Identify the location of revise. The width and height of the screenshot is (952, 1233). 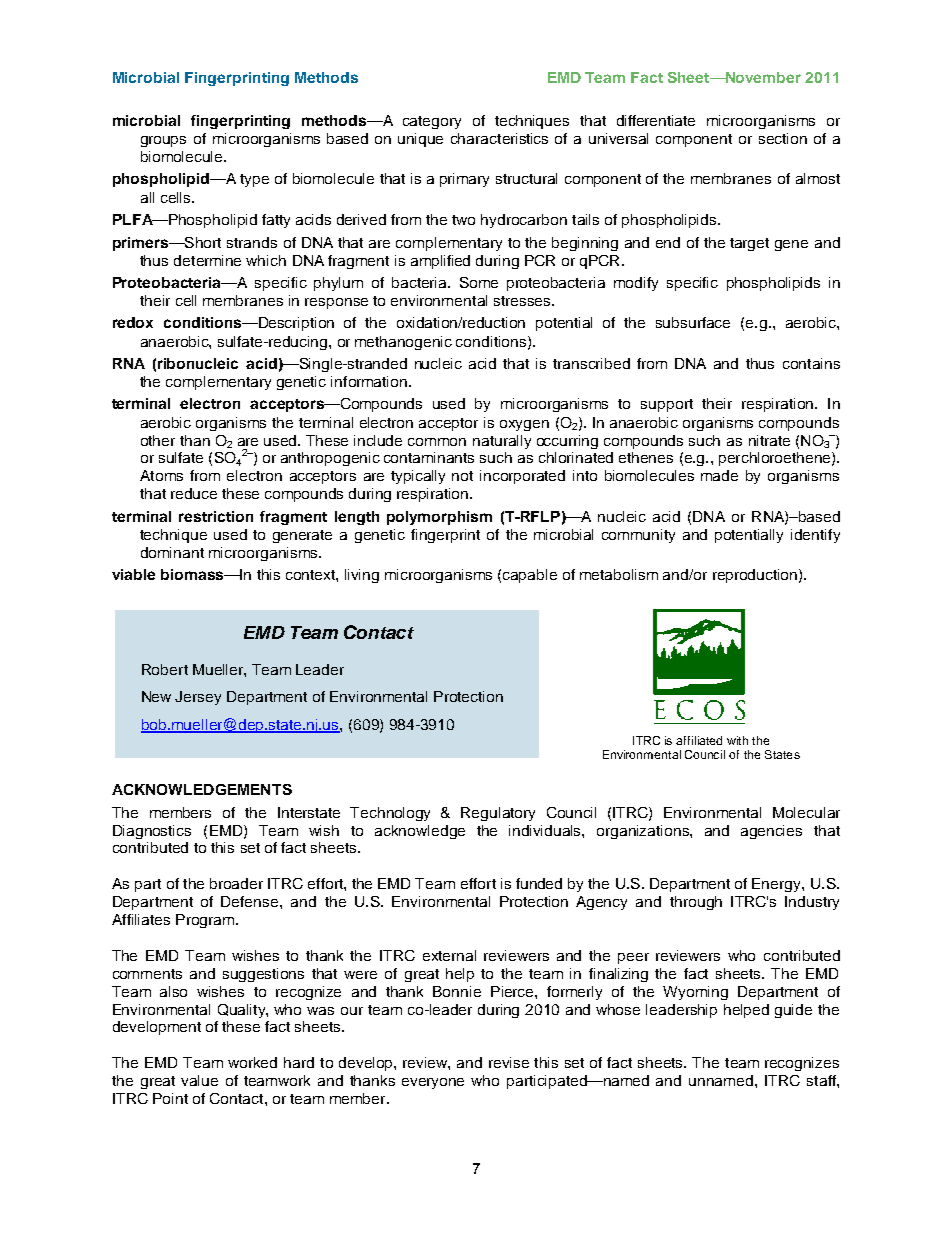
(509, 1062).
